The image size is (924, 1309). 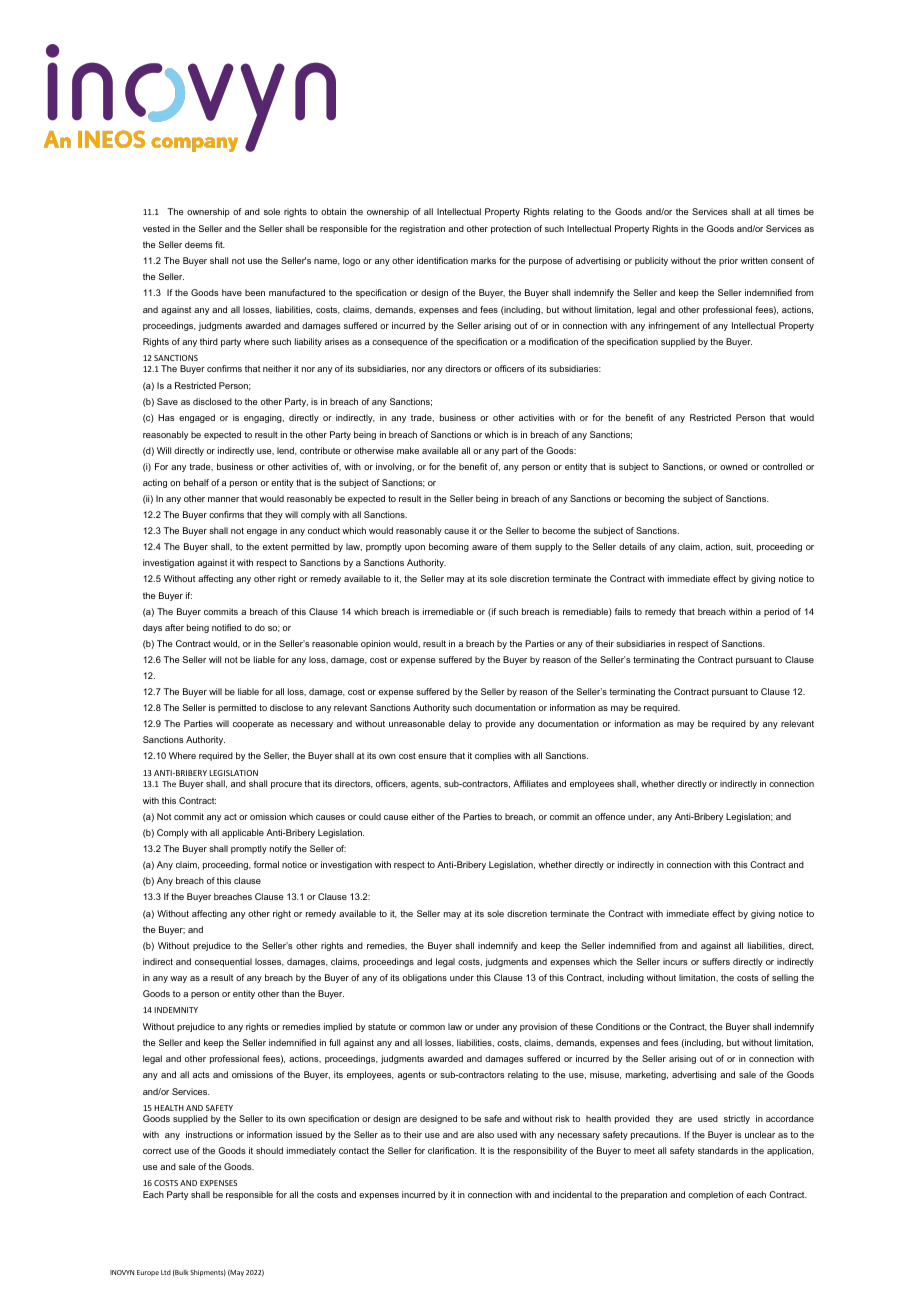 I want to click on marks, so click(x=483, y=260).
